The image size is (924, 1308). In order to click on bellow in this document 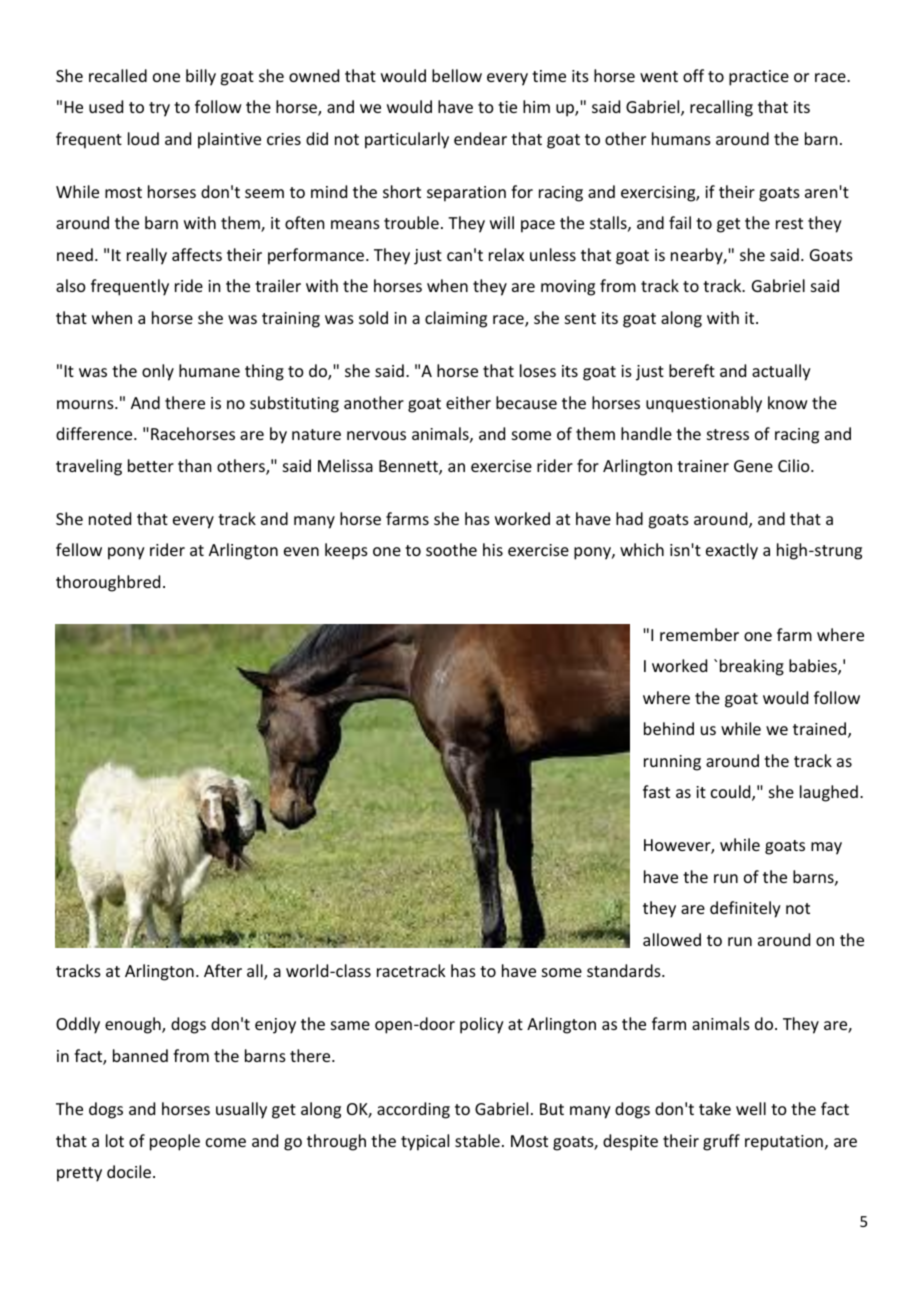, I will do `click(457, 75)`.
